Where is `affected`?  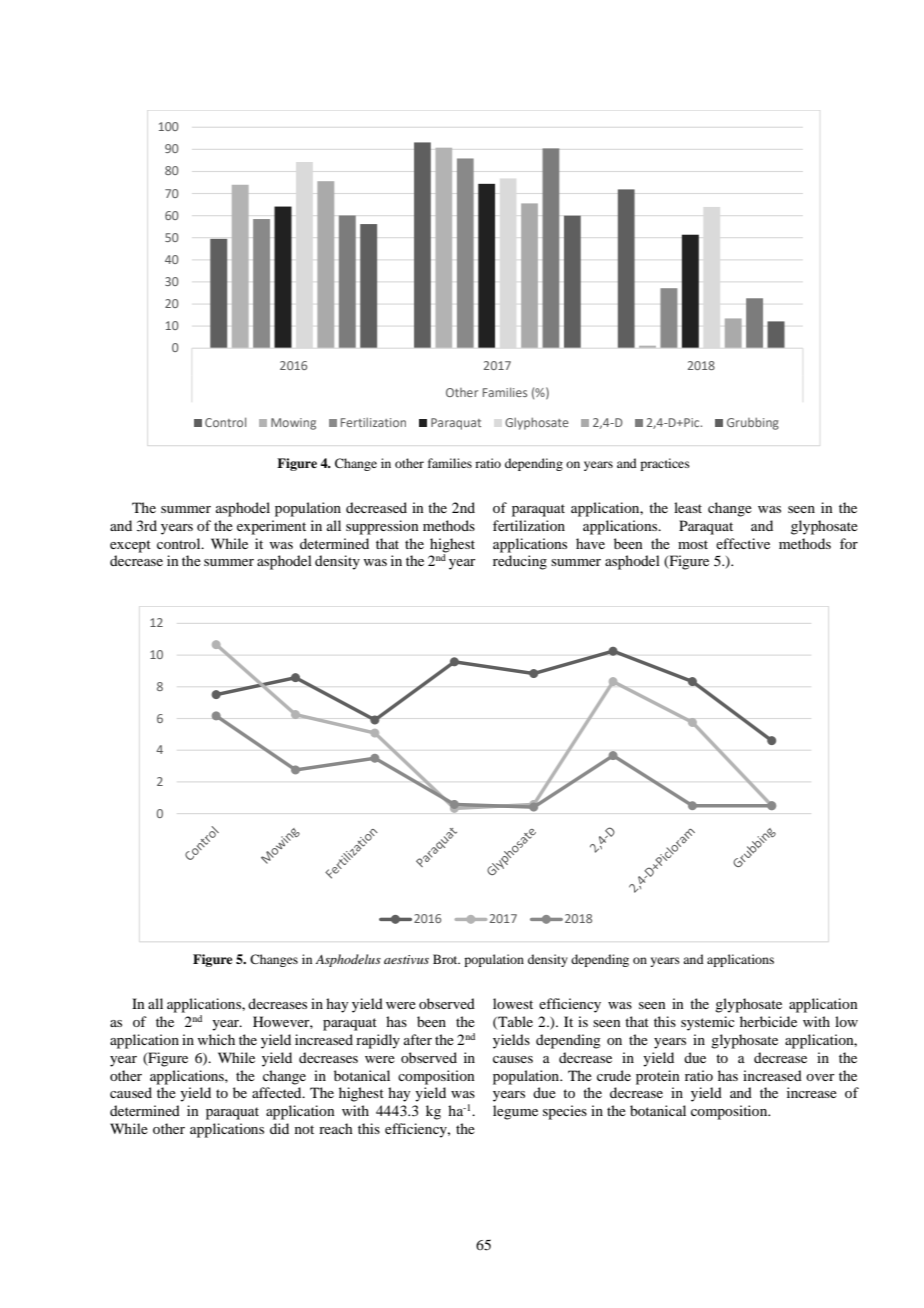 affected is located at coordinates (278, 1092).
